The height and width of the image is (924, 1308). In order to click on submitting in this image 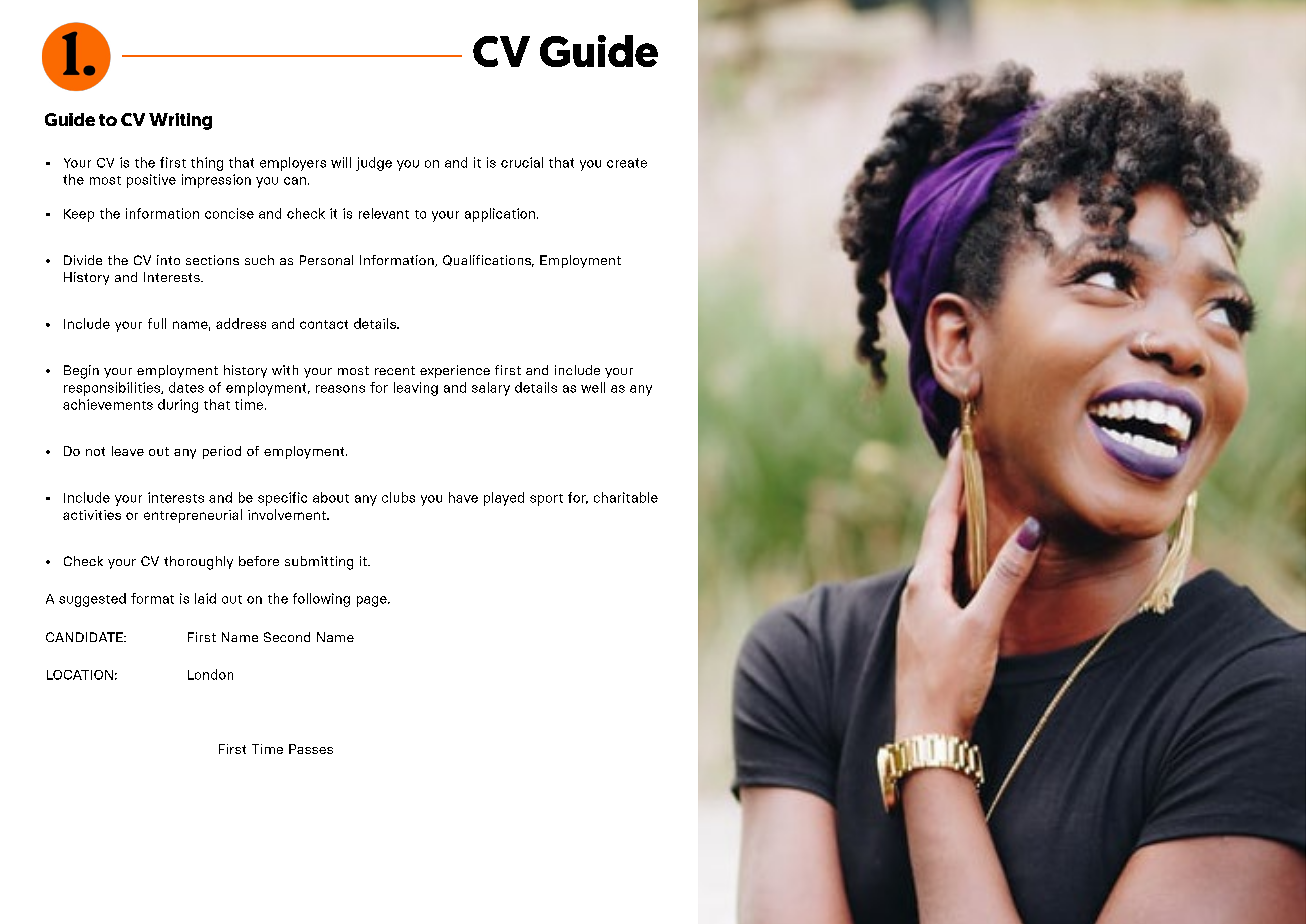, I will do `click(319, 563)`.
